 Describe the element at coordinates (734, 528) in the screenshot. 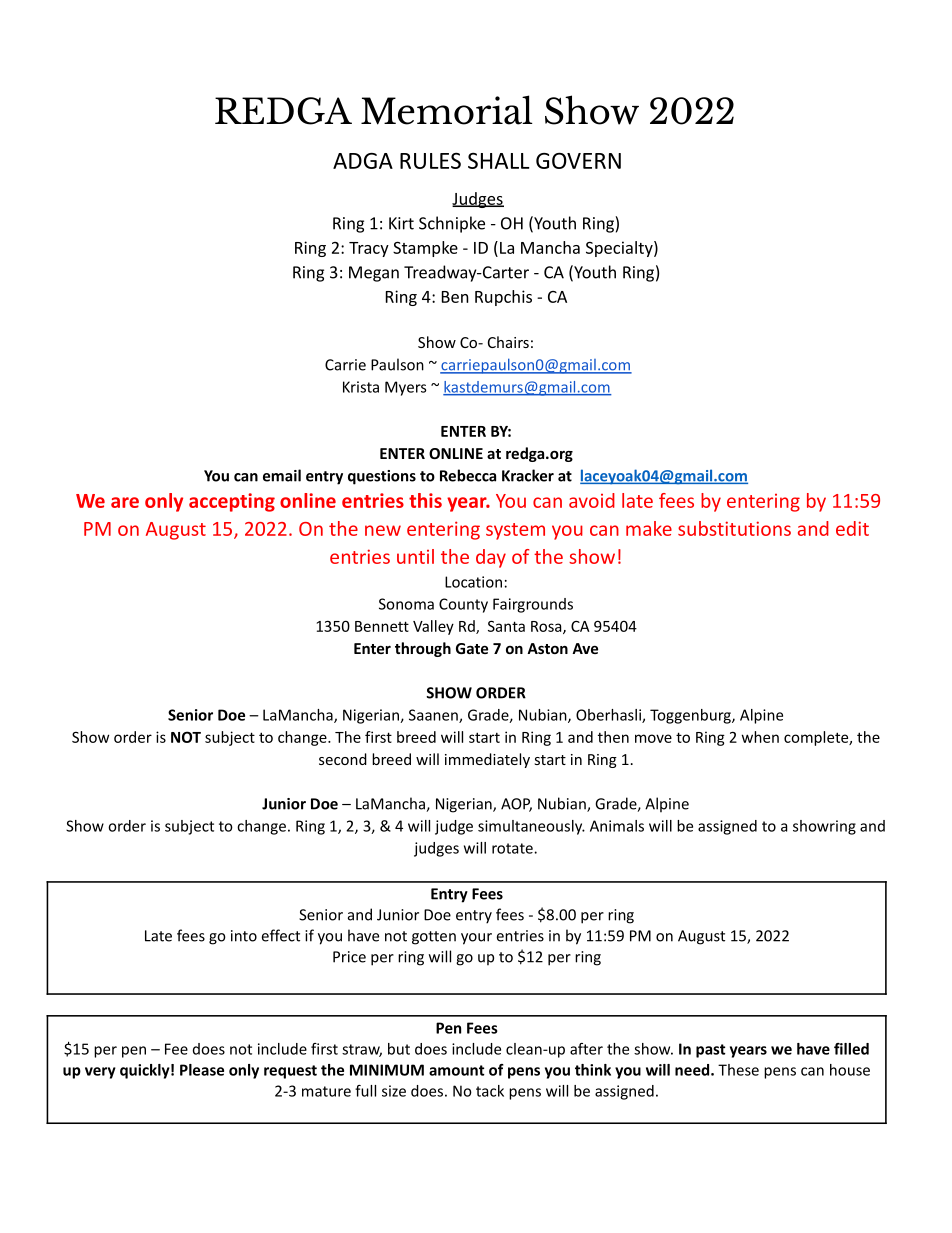

I see `substitutions` at that location.
